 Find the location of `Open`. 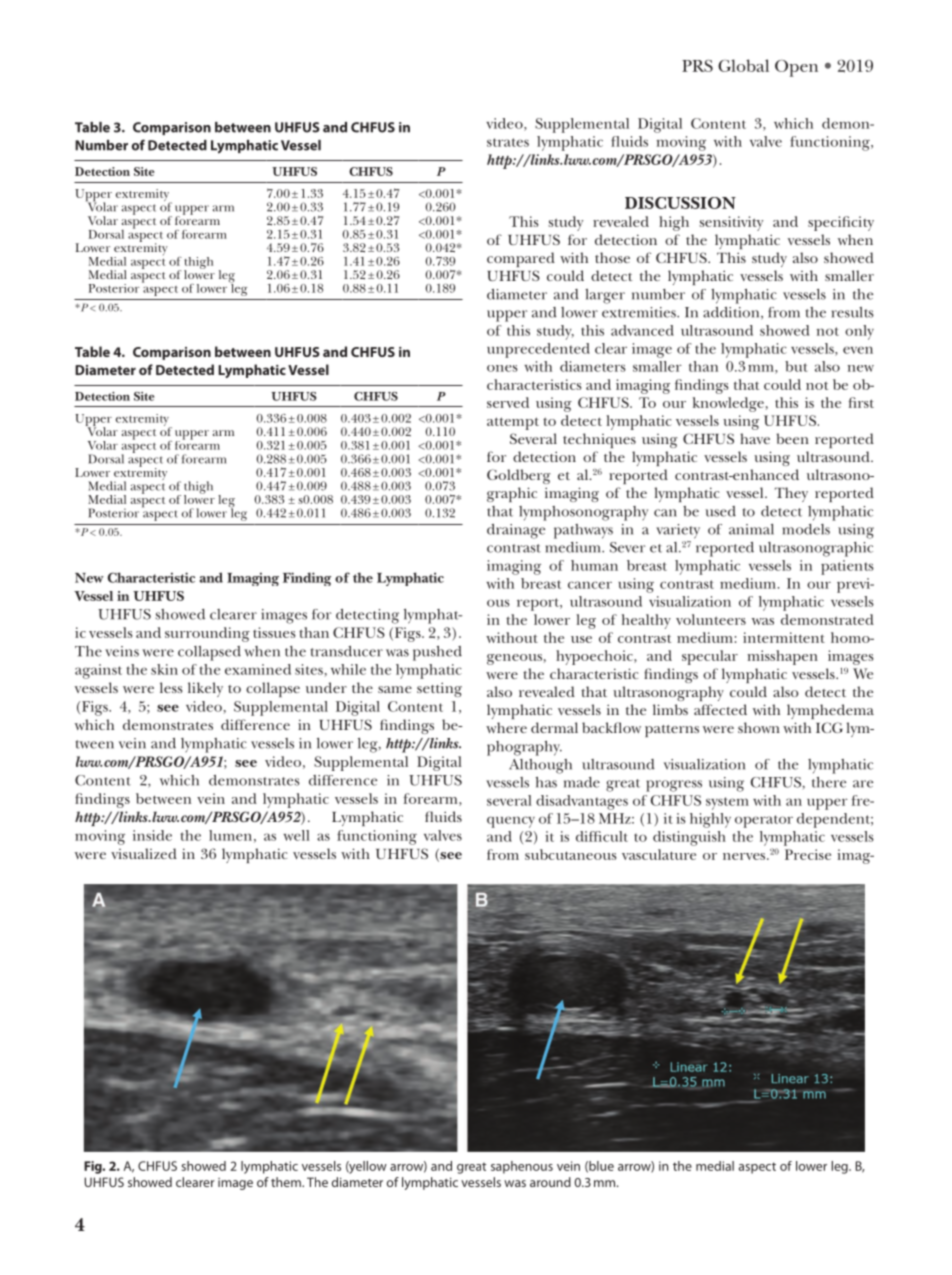

Open is located at coordinates (796, 68).
